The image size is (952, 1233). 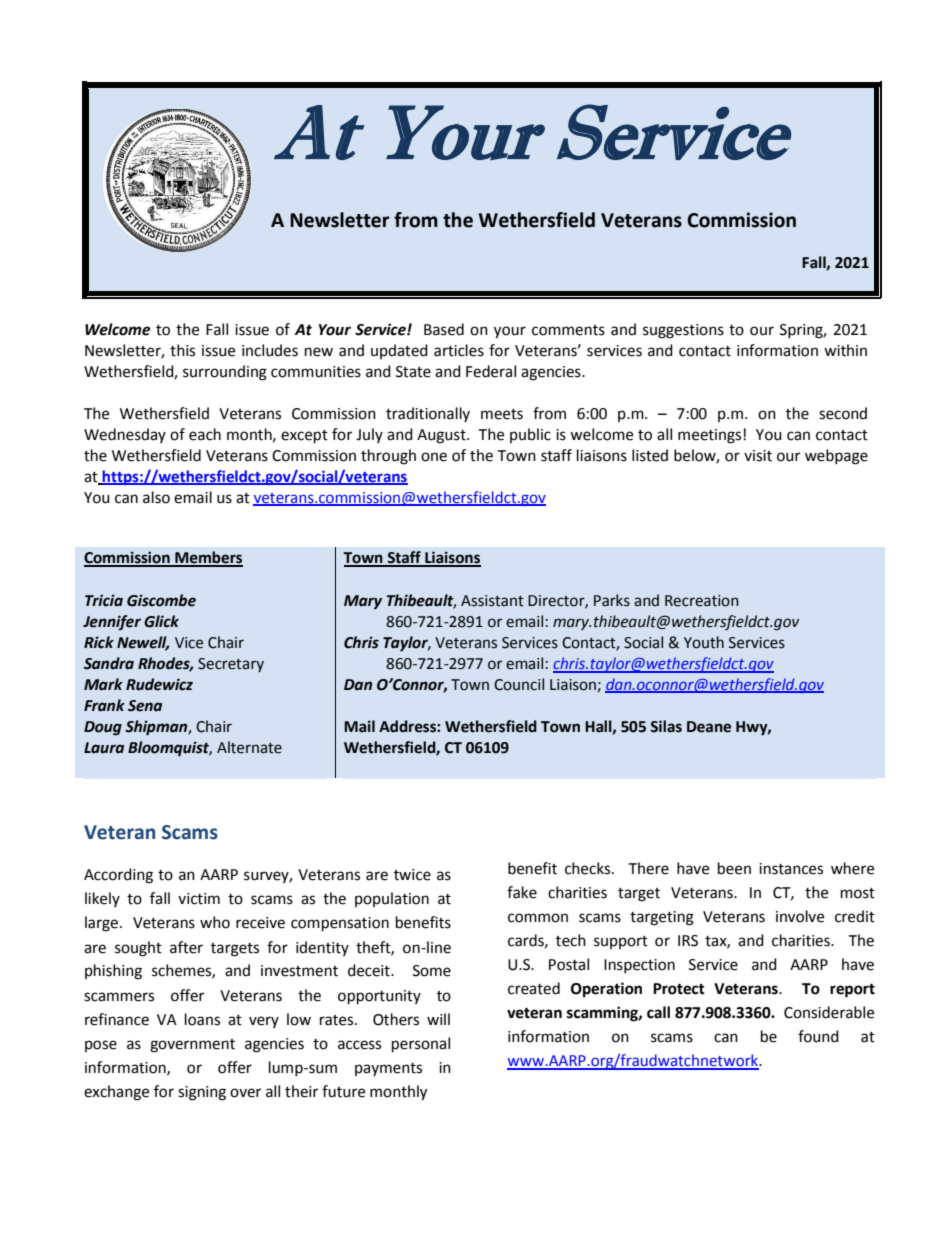 What do you see at coordinates (791, 869) in the page?
I see `instances` at bounding box center [791, 869].
